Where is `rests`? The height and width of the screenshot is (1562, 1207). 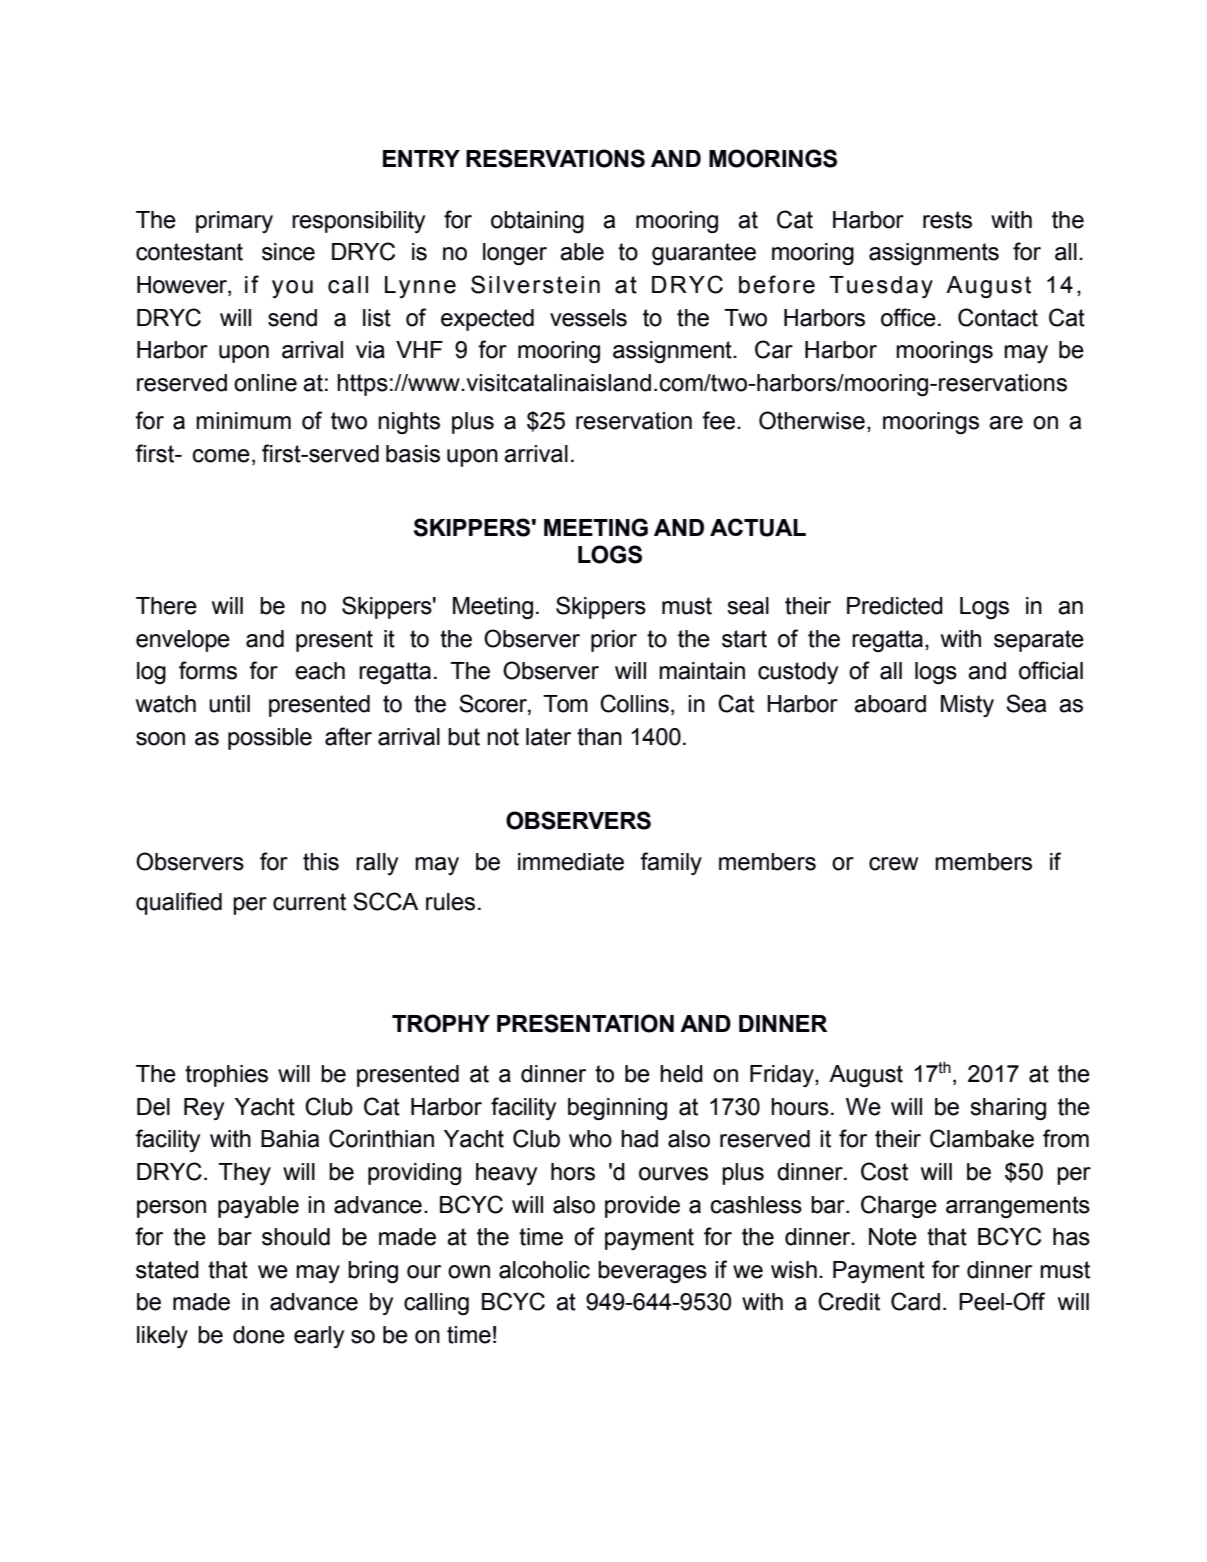 rests is located at coordinates (947, 220).
